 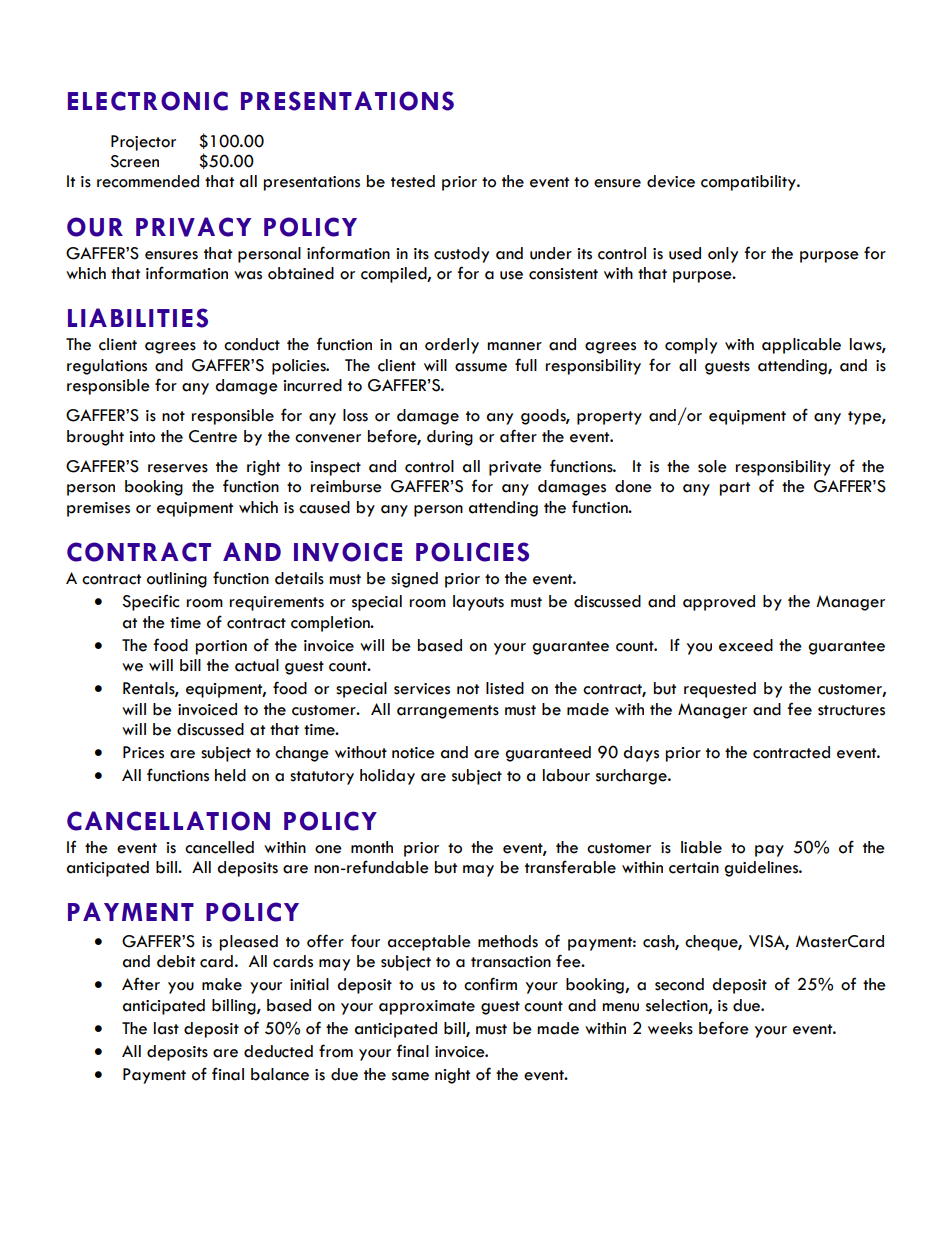 What do you see at coordinates (570, 867) in the document?
I see `transferable` at bounding box center [570, 867].
